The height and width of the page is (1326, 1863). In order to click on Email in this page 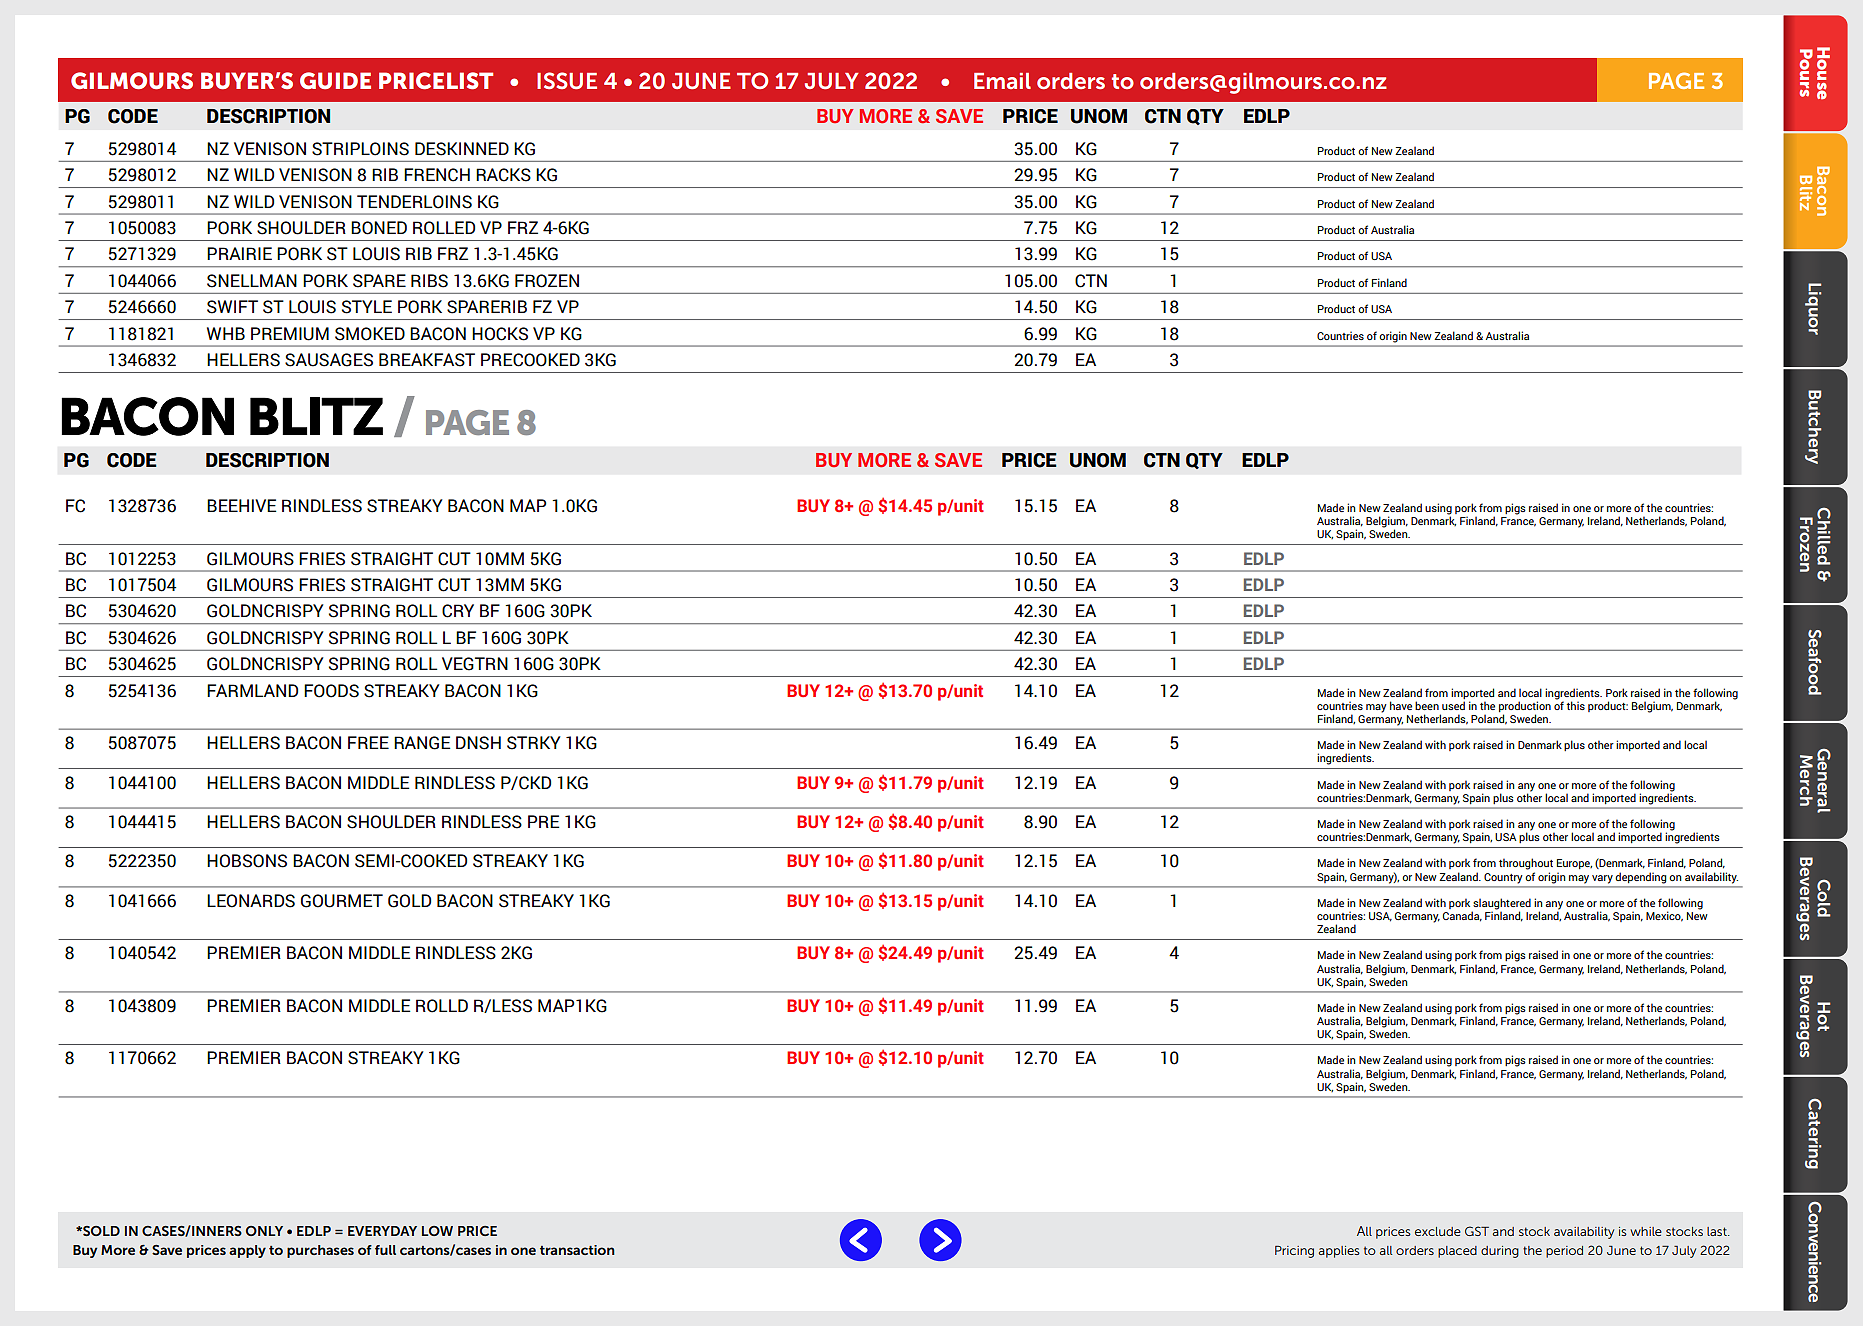, I will do `click(1002, 81)`.
